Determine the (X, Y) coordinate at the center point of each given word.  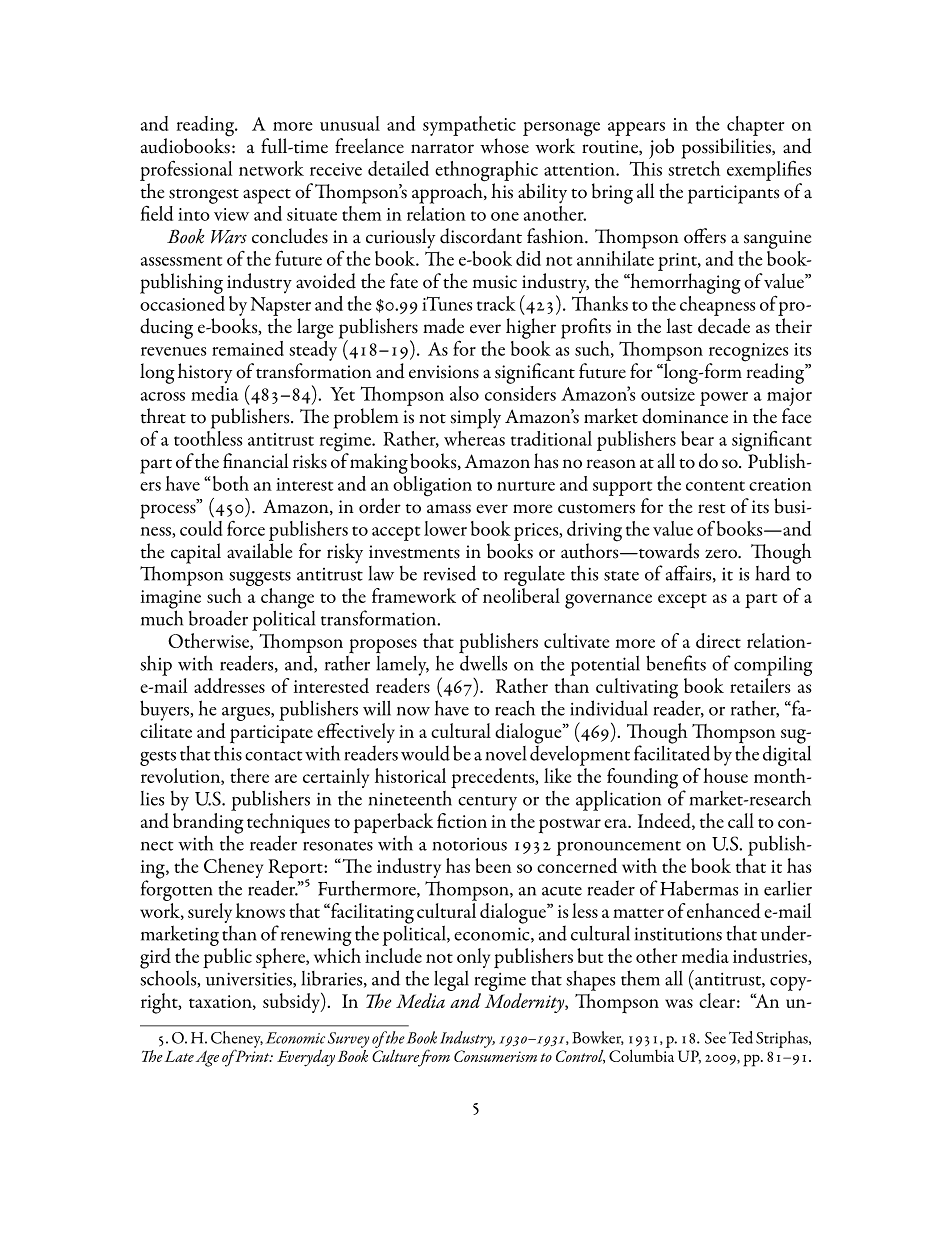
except (682, 601)
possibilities (727, 148)
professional (186, 172)
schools (169, 978)
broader (218, 618)
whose (504, 146)
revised (450, 573)
